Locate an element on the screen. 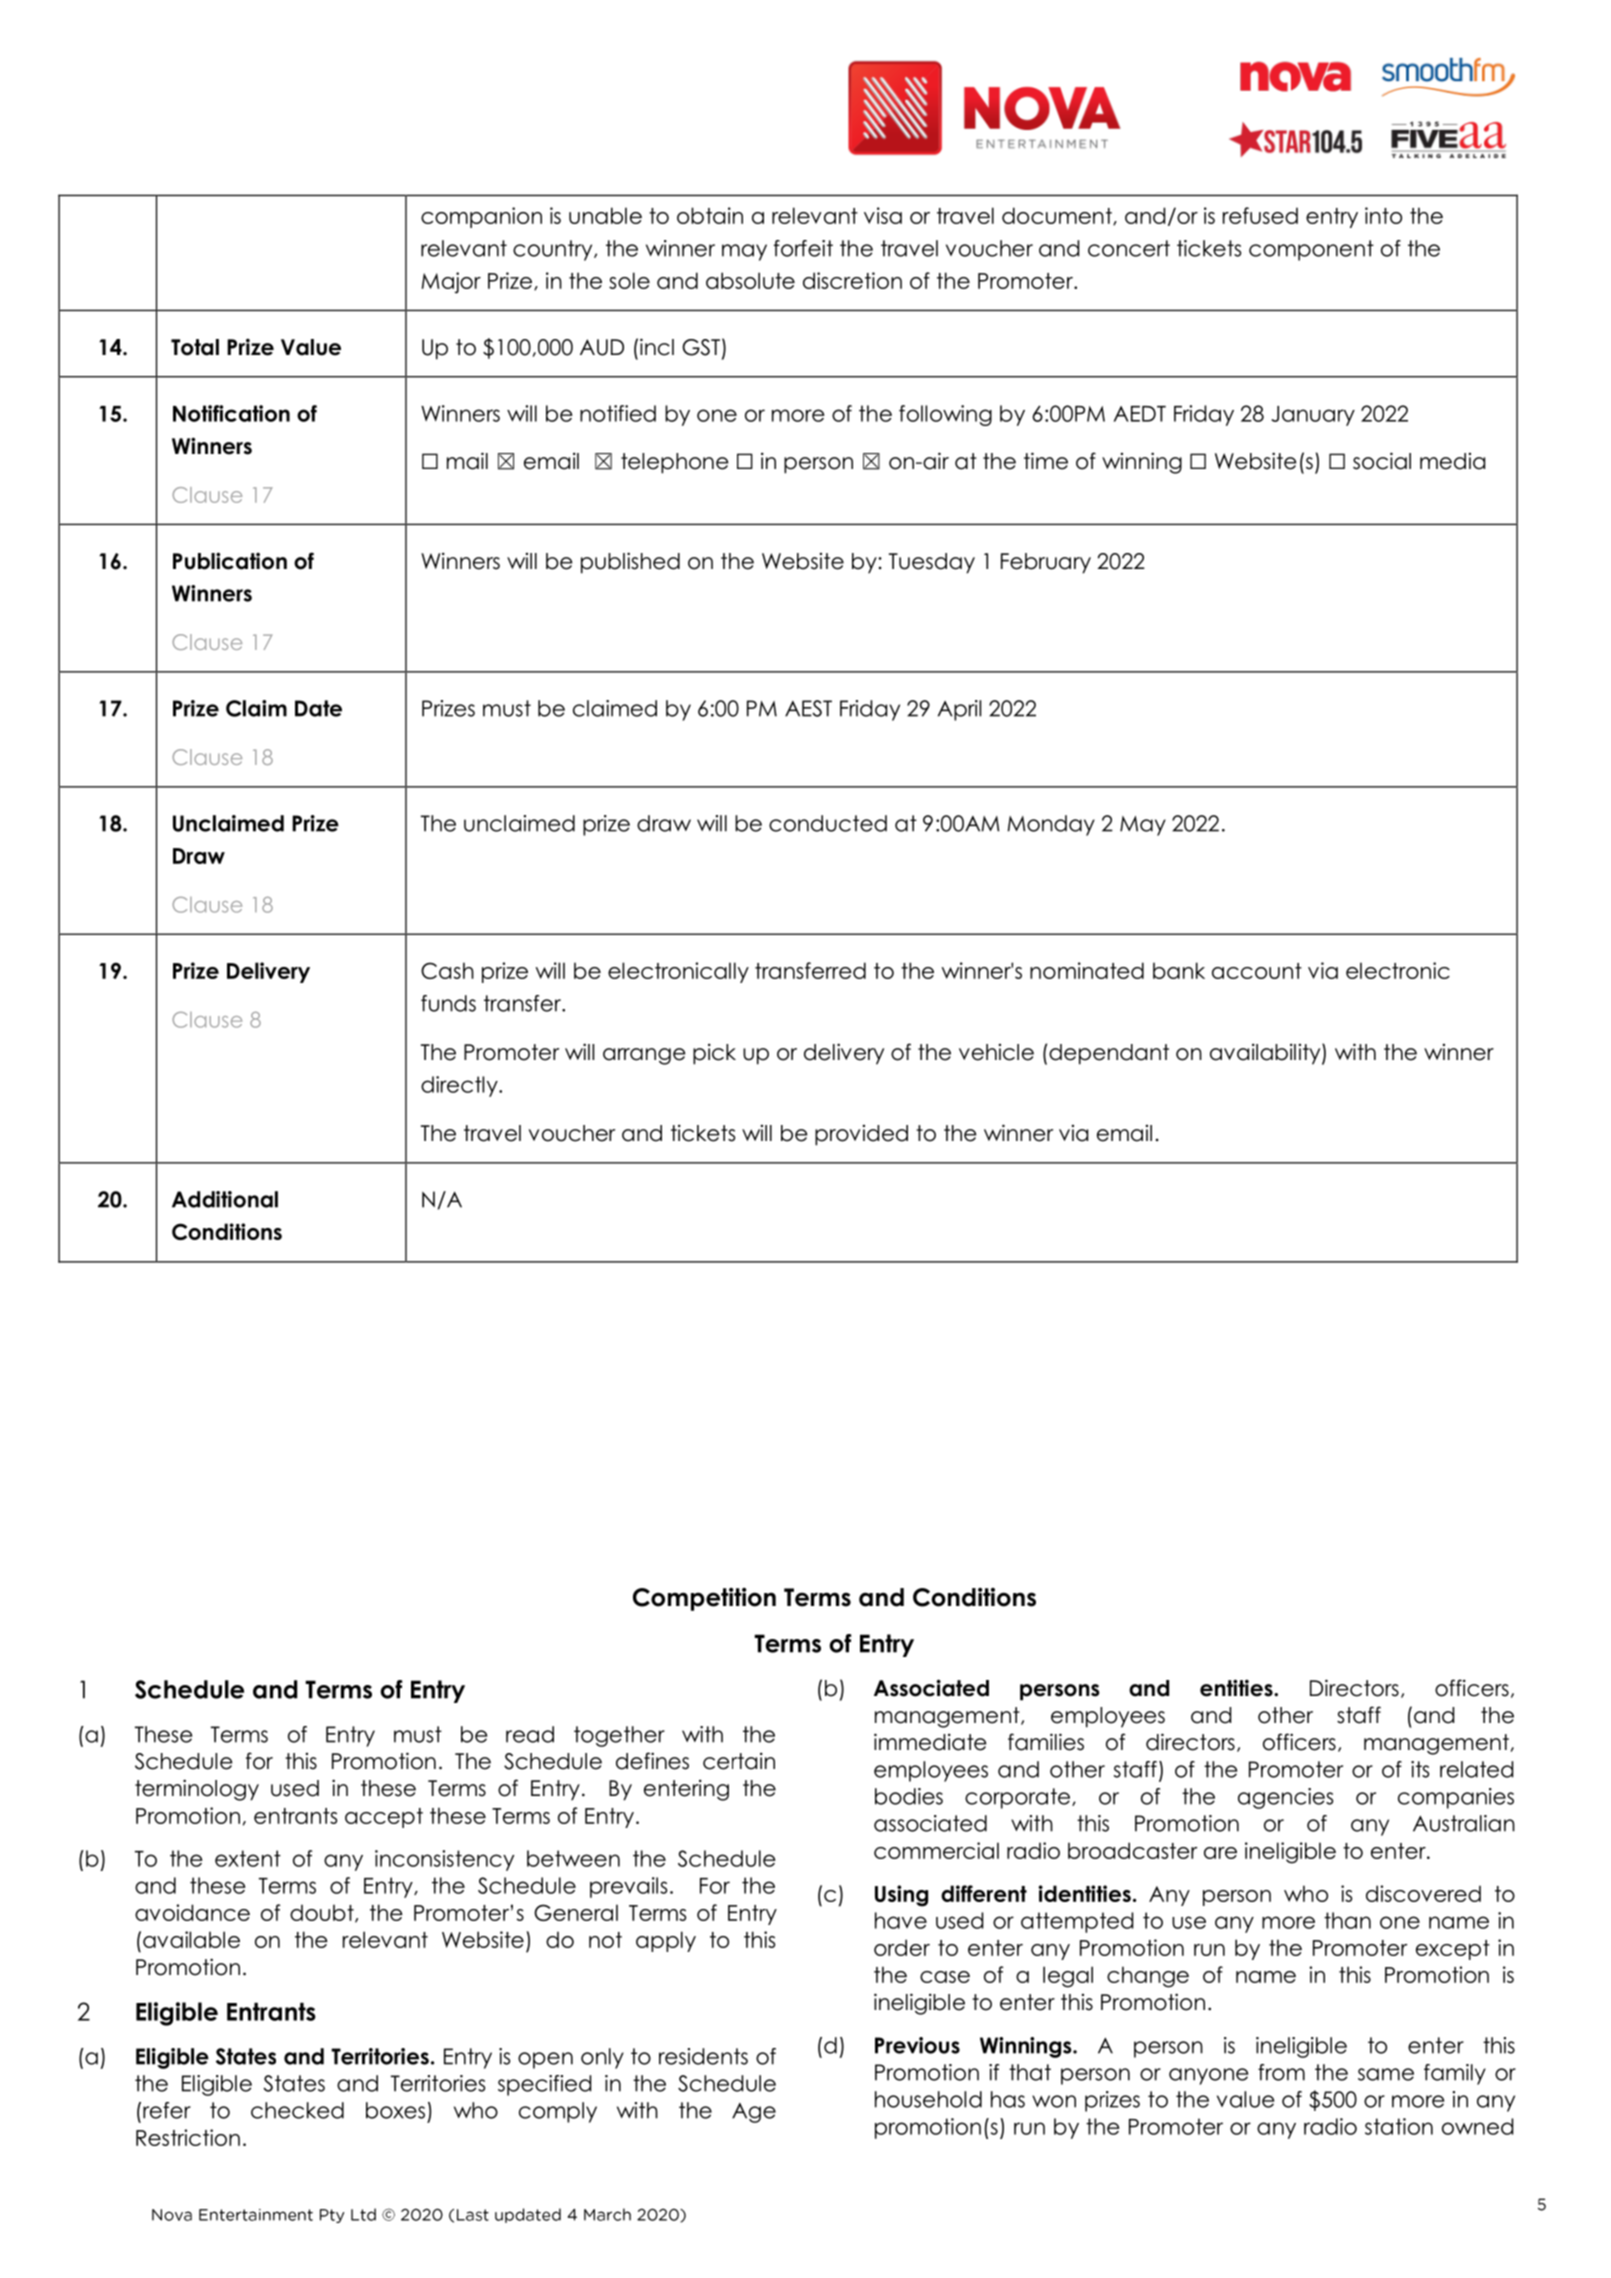 This screenshot has height=2278, width=1611. checked is located at coordinates (297, 2110).
